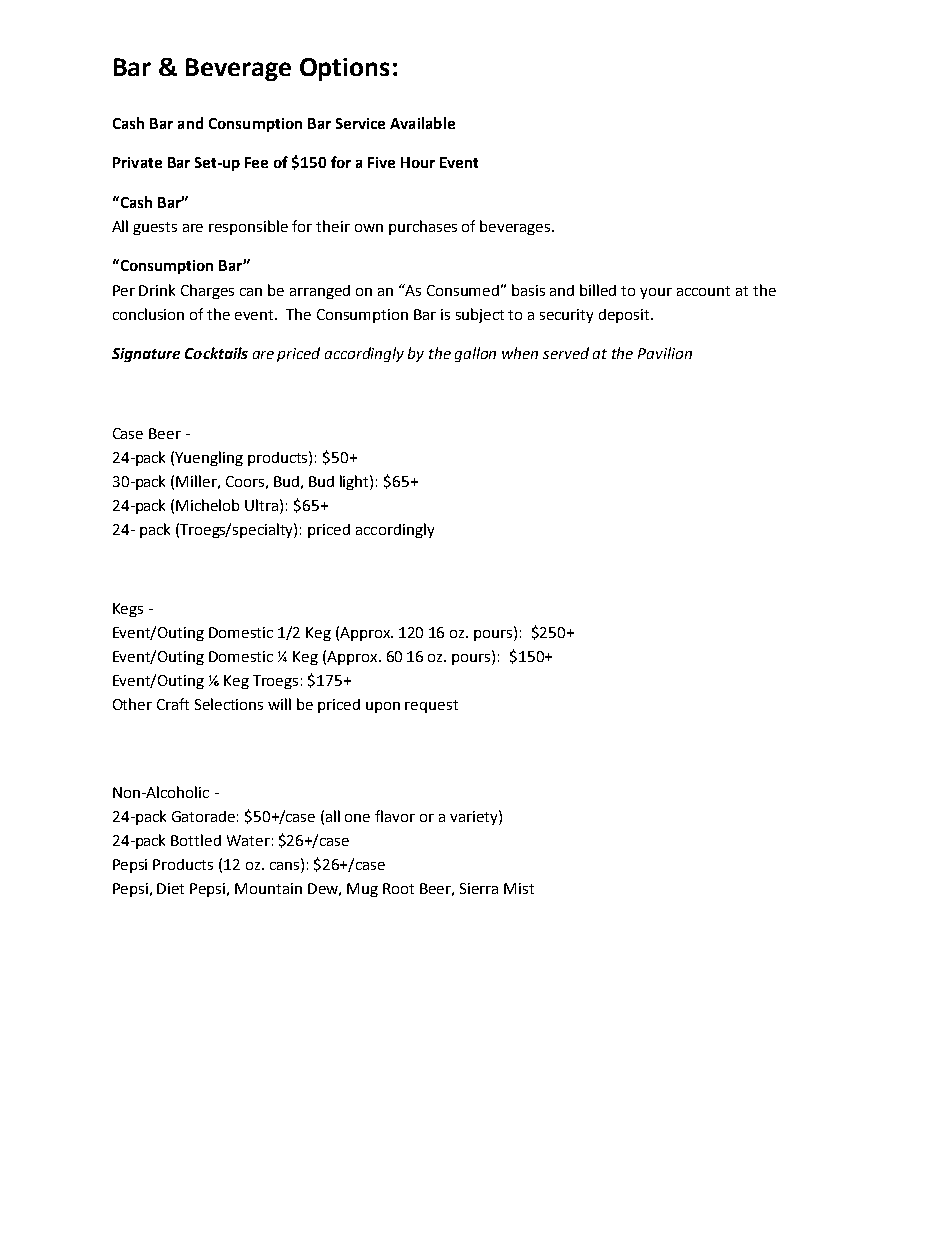 The width and height of the document is (952, 1233). Describe the element at coordinates (216, 353) in the document. I see `Cocktails` at that location.
